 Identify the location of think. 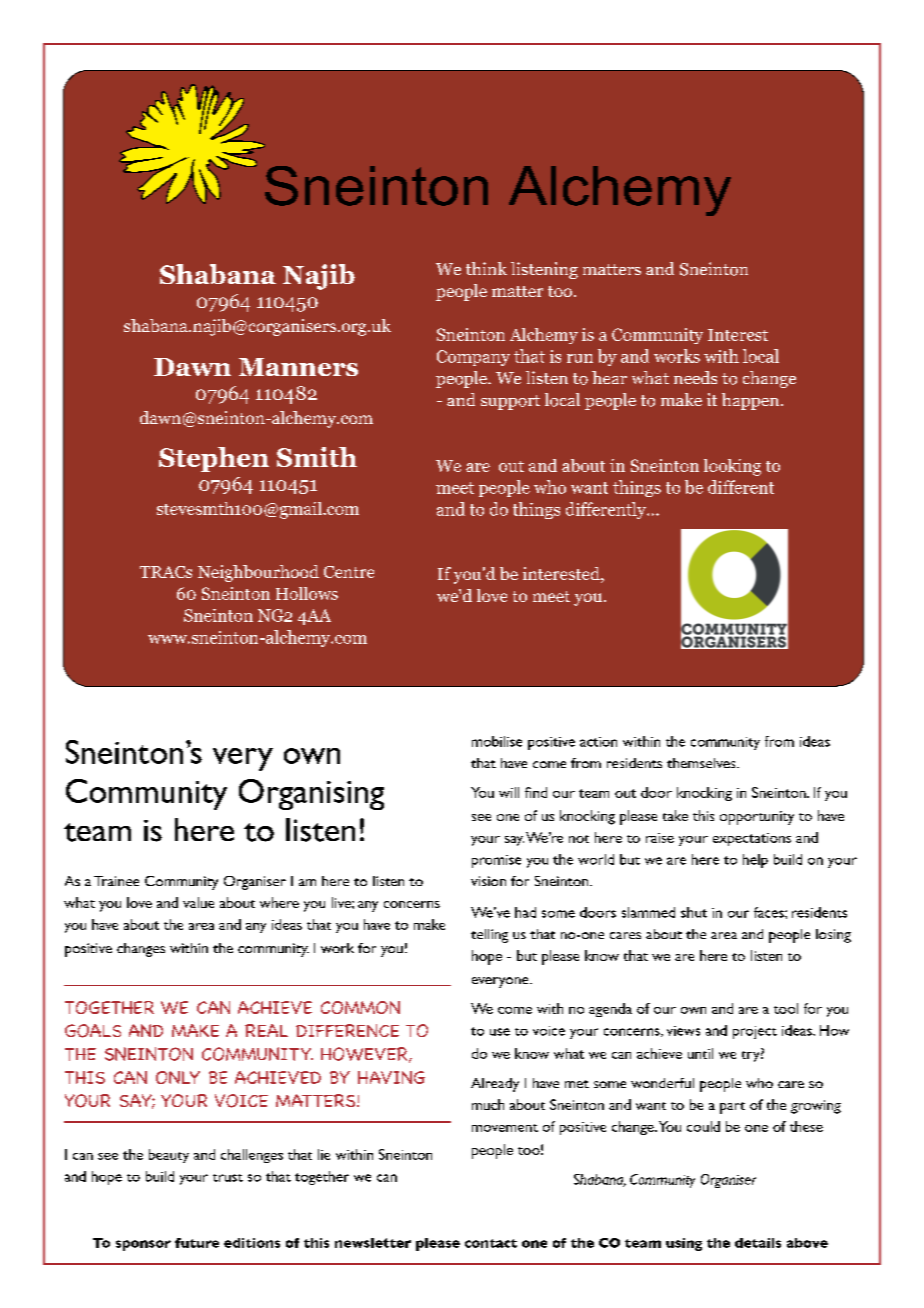
(486, 268).
